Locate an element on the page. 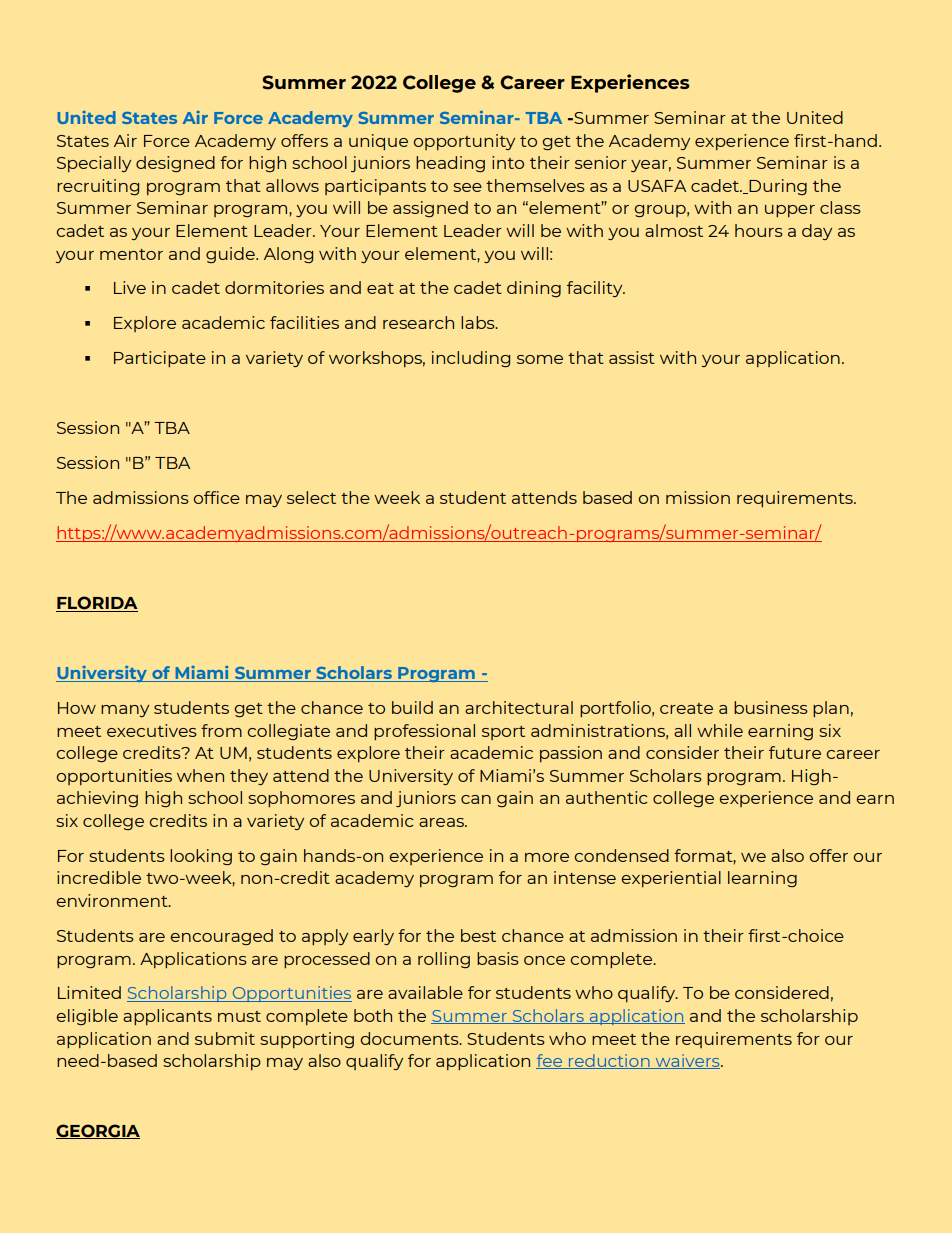 Image resolution: width=952 pixels, height=1233 pixels. office is located at coordinates (216, 497).
